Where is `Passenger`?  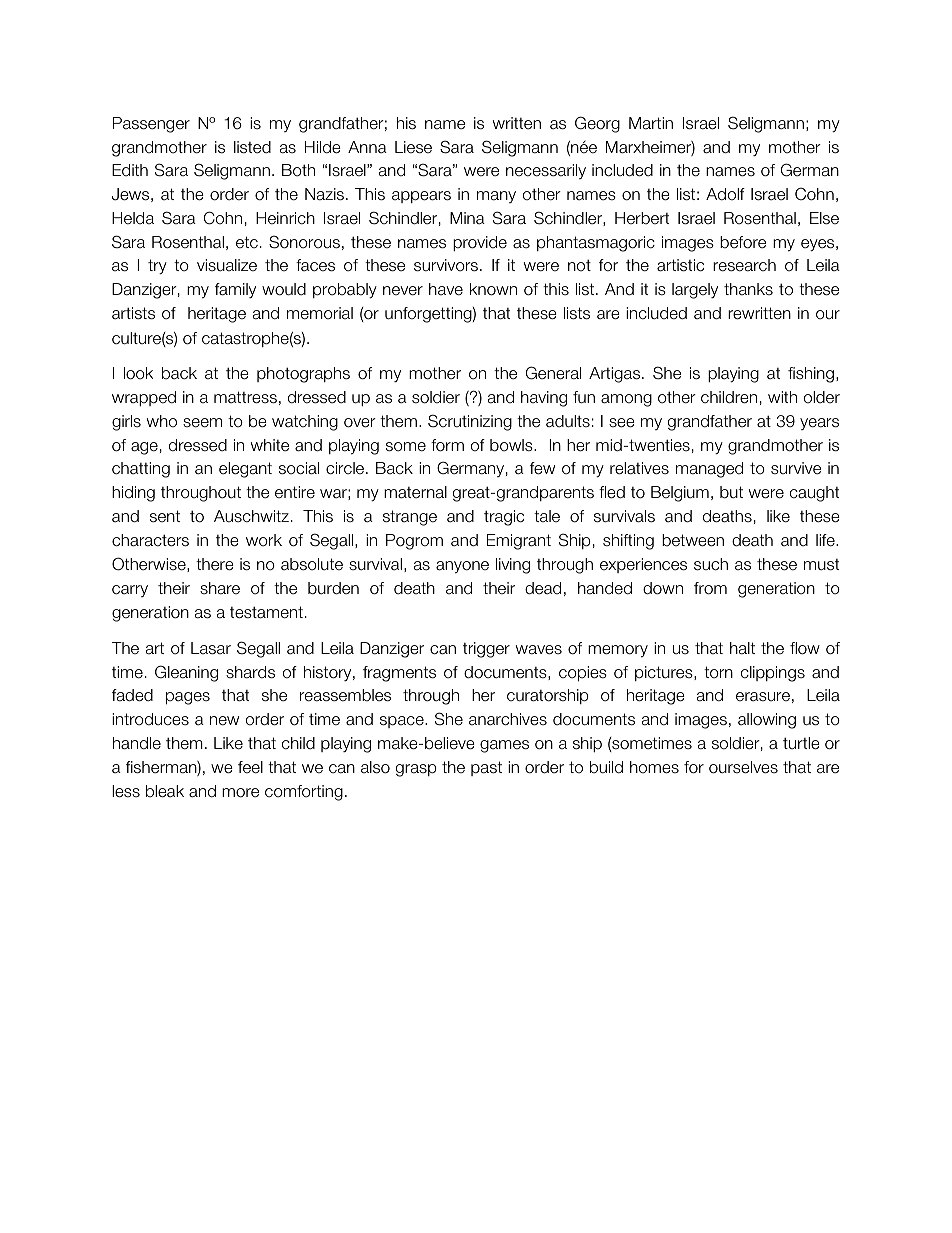
Passenger is located at coordinates (151, 125).
